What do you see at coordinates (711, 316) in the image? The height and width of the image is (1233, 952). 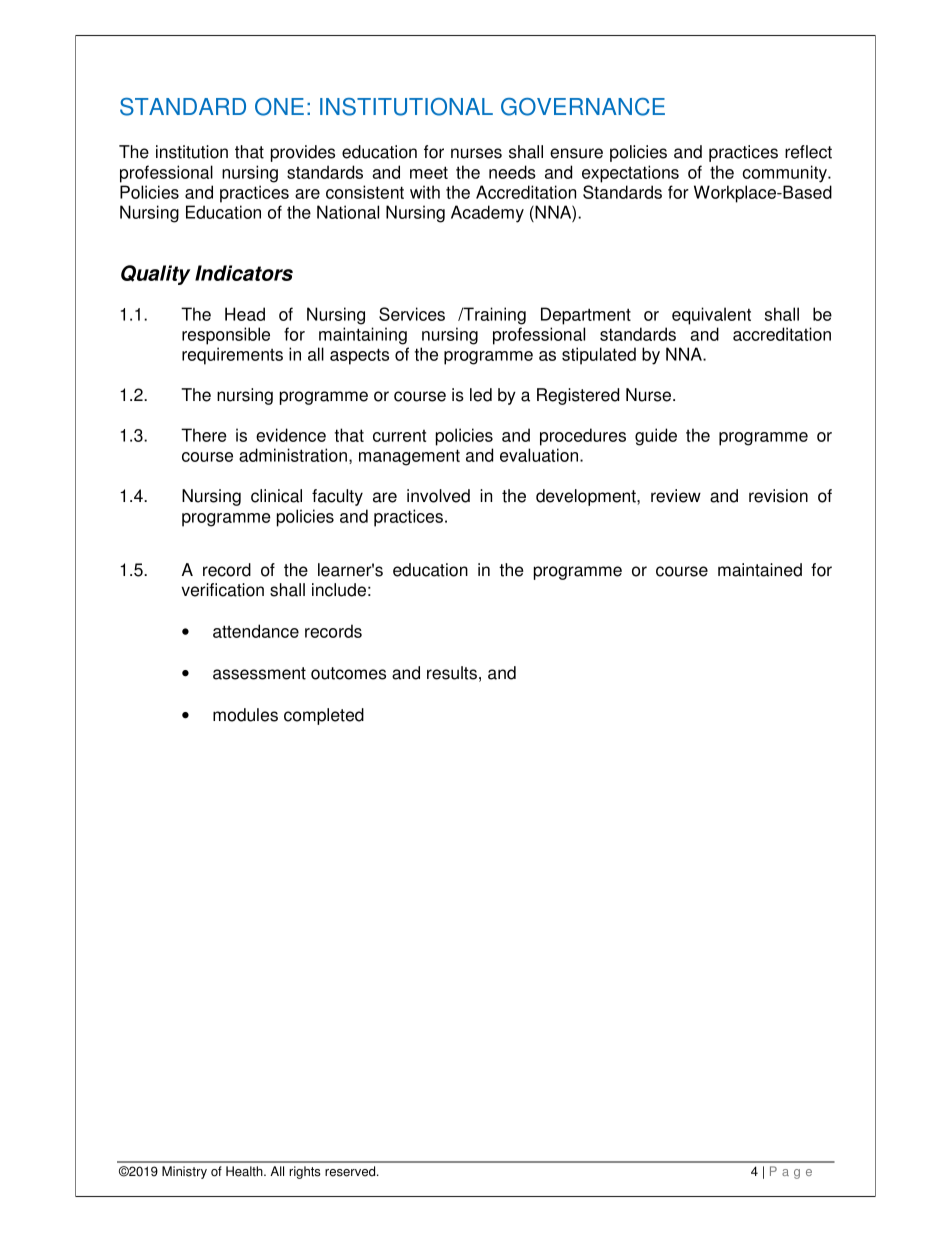 I see `equivalent` at bounding box center [711, 316].
